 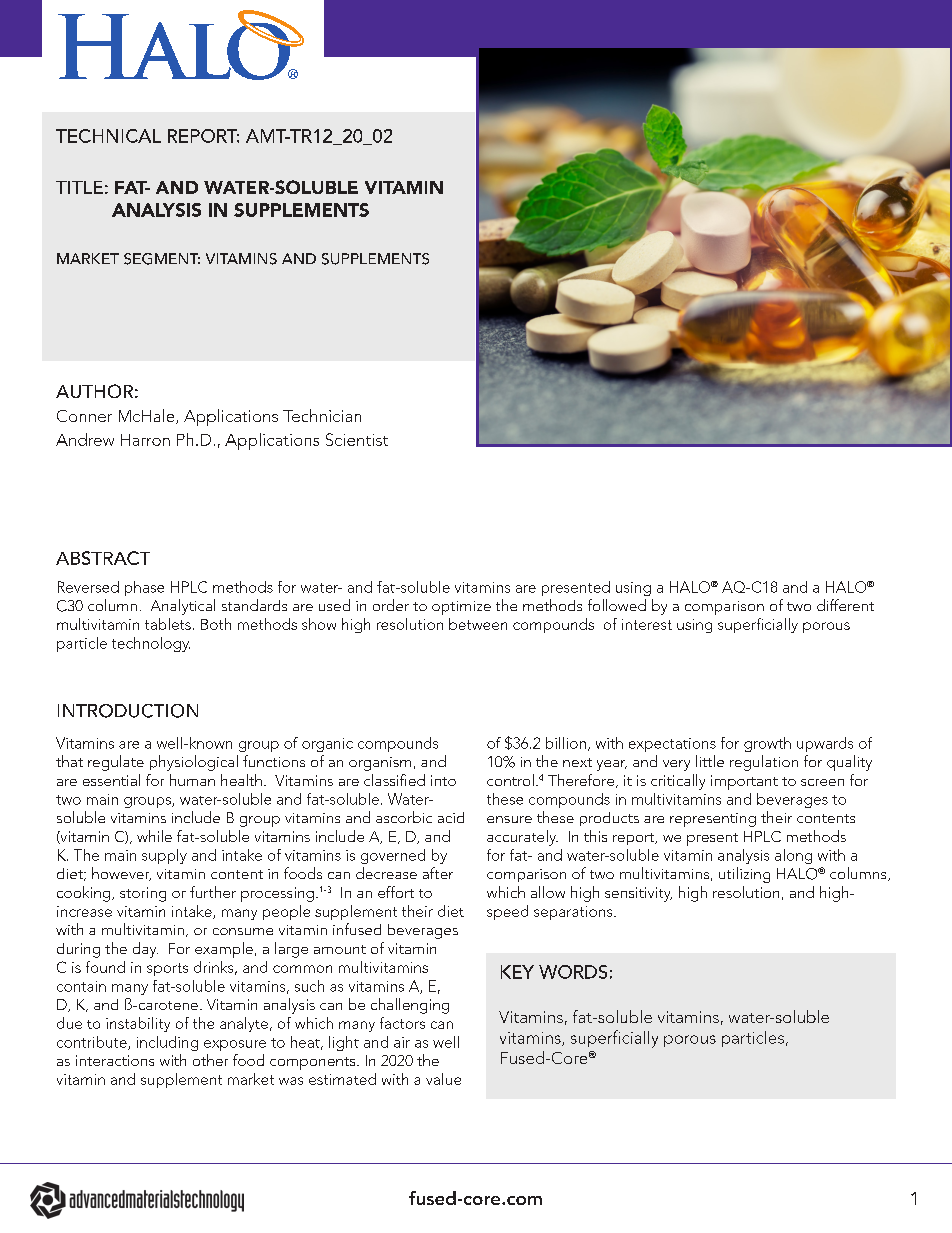 I want to click on different, so click(x=845, y=605).
